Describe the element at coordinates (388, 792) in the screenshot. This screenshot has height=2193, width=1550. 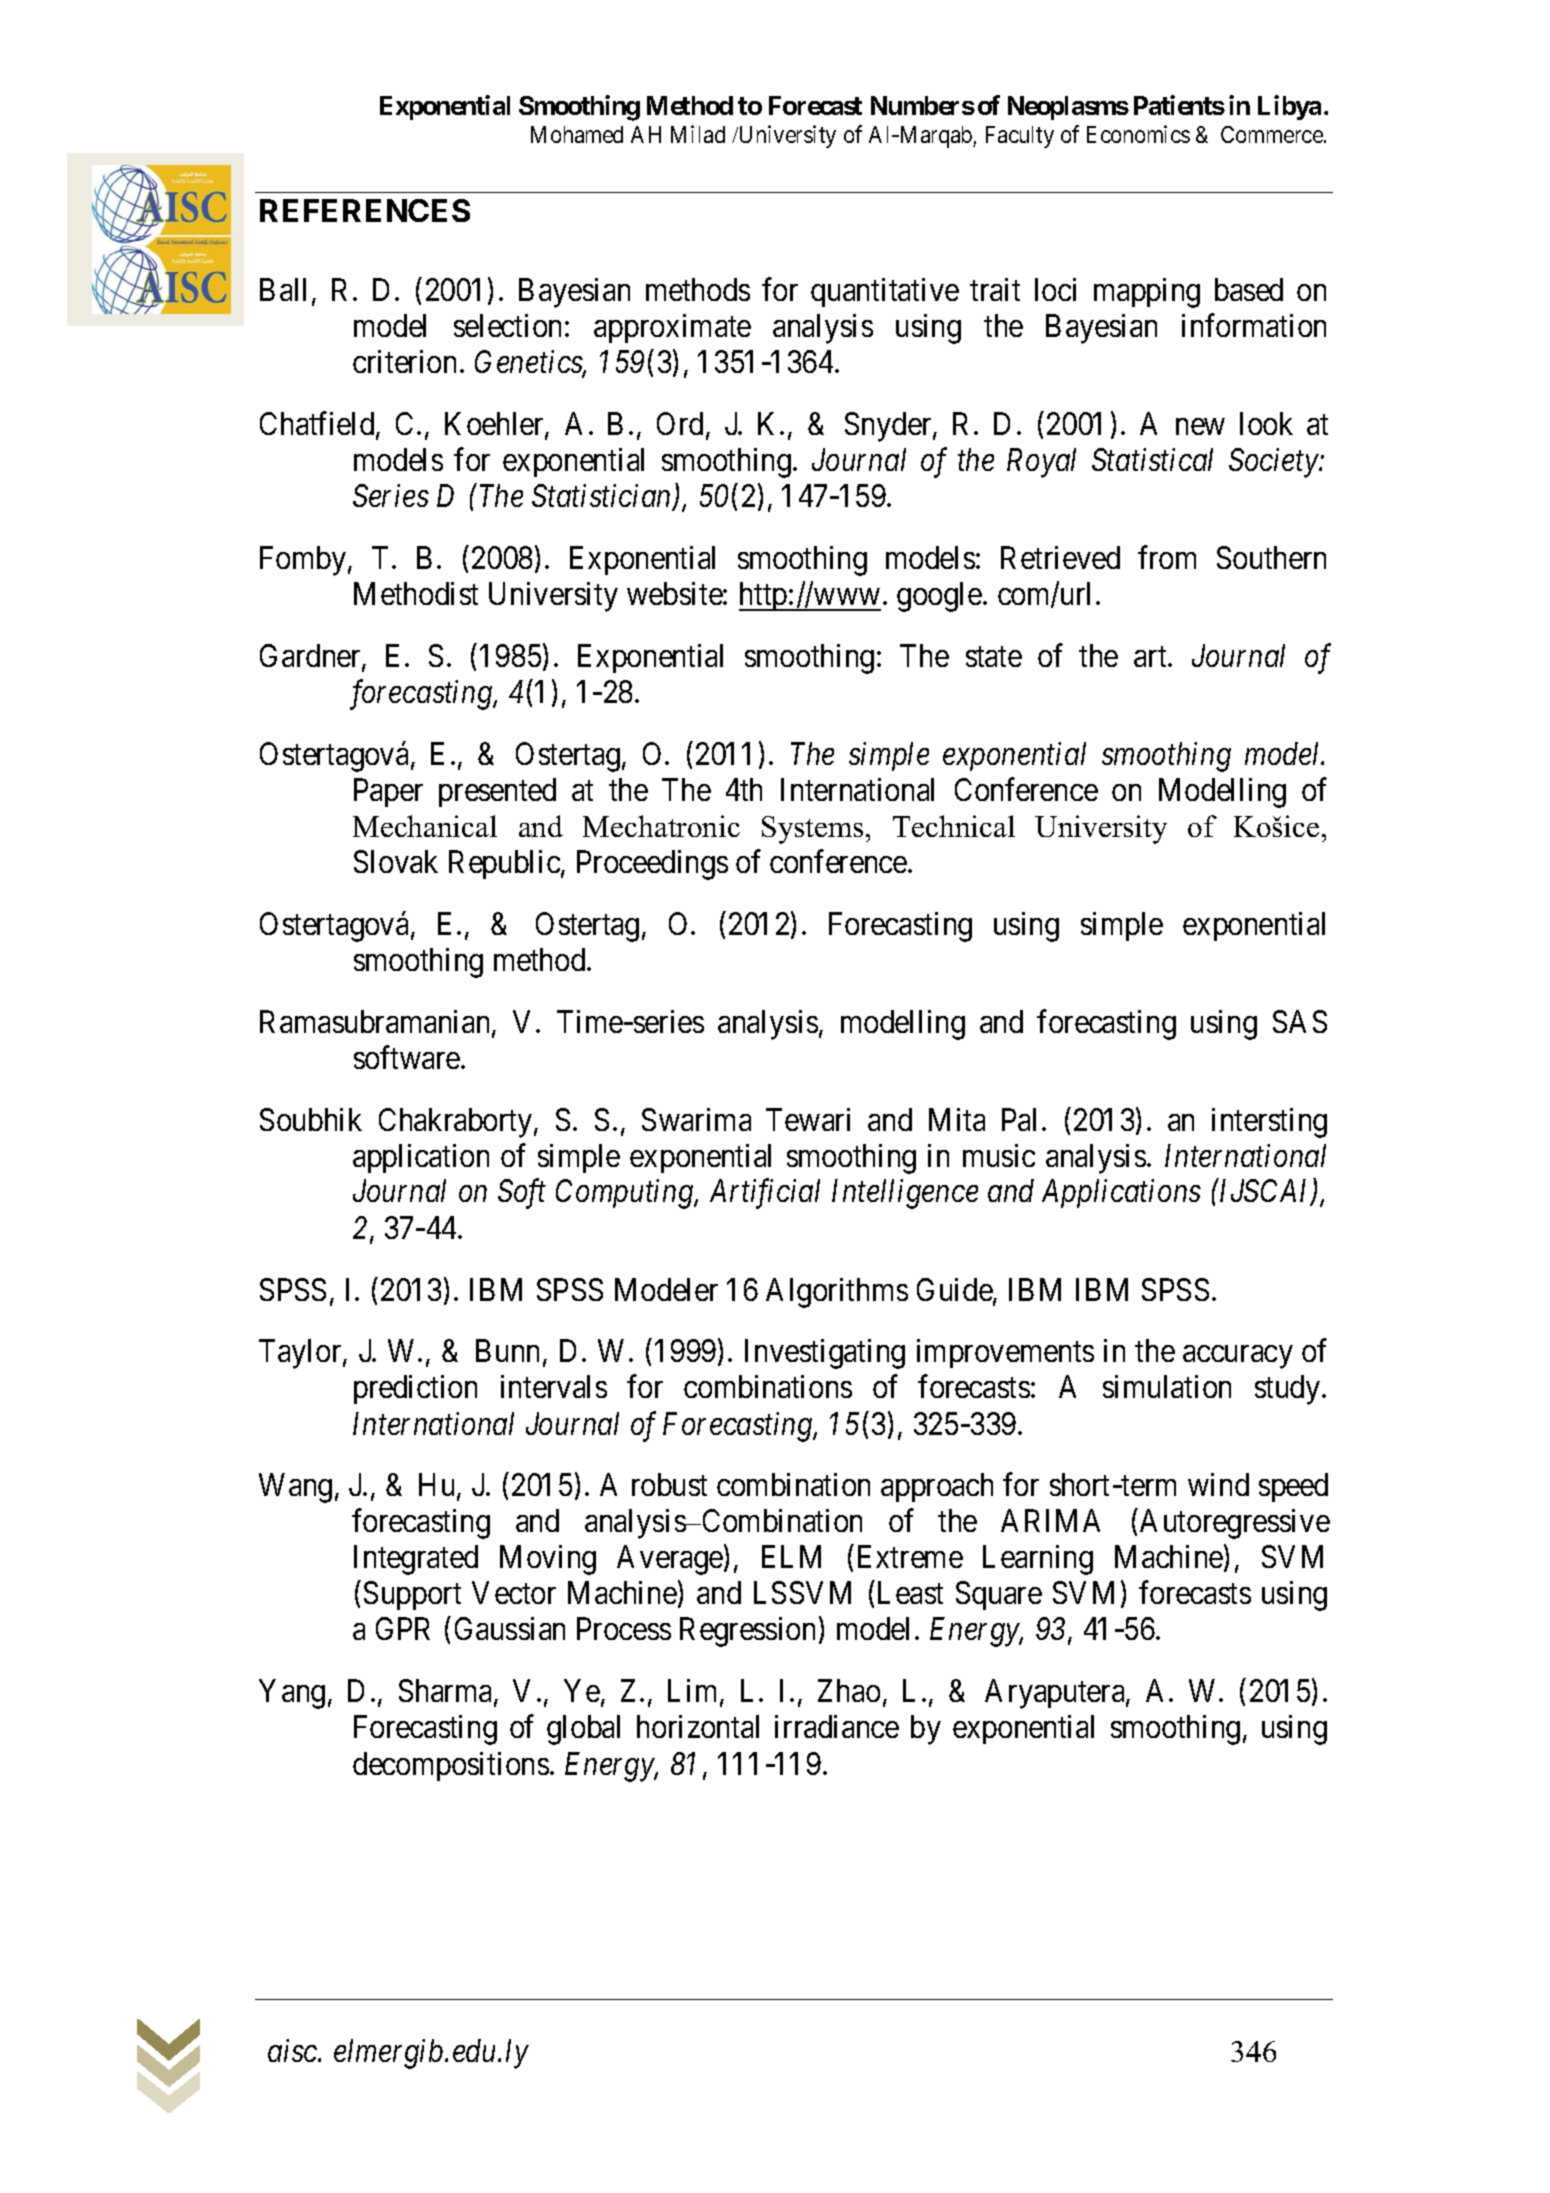
I see `Paper` at that location.
